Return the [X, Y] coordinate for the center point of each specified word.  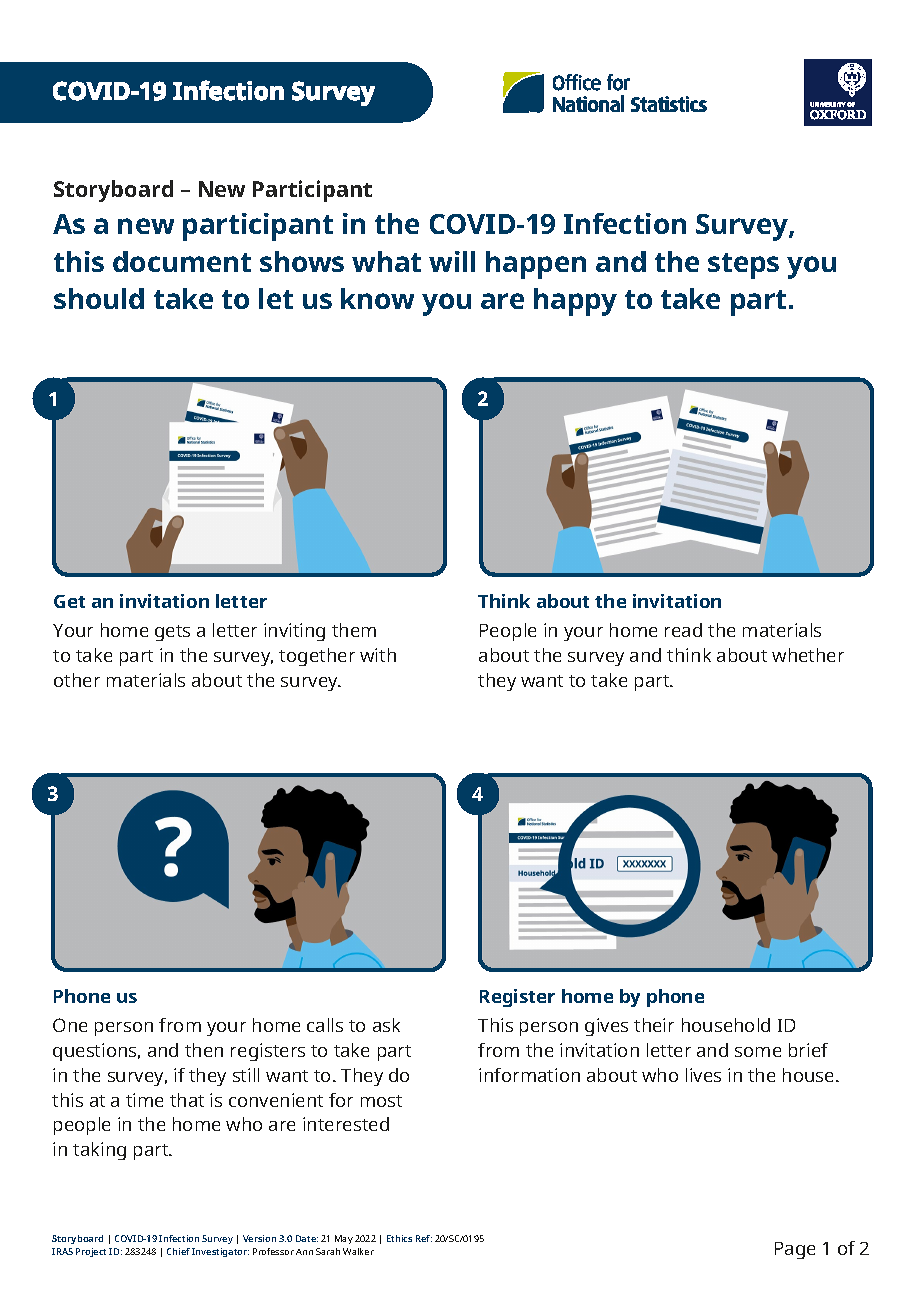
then [204, 1050]
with [378, 655]
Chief [178, 1251]
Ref [424, 1238]
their [654, 1025]
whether [808, 655]
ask [386, 1025]
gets [172, 633]
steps [743, 266]
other [77, 680]
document [182, 261]
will [452, 261]
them [354, 630]
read [683, 630]
